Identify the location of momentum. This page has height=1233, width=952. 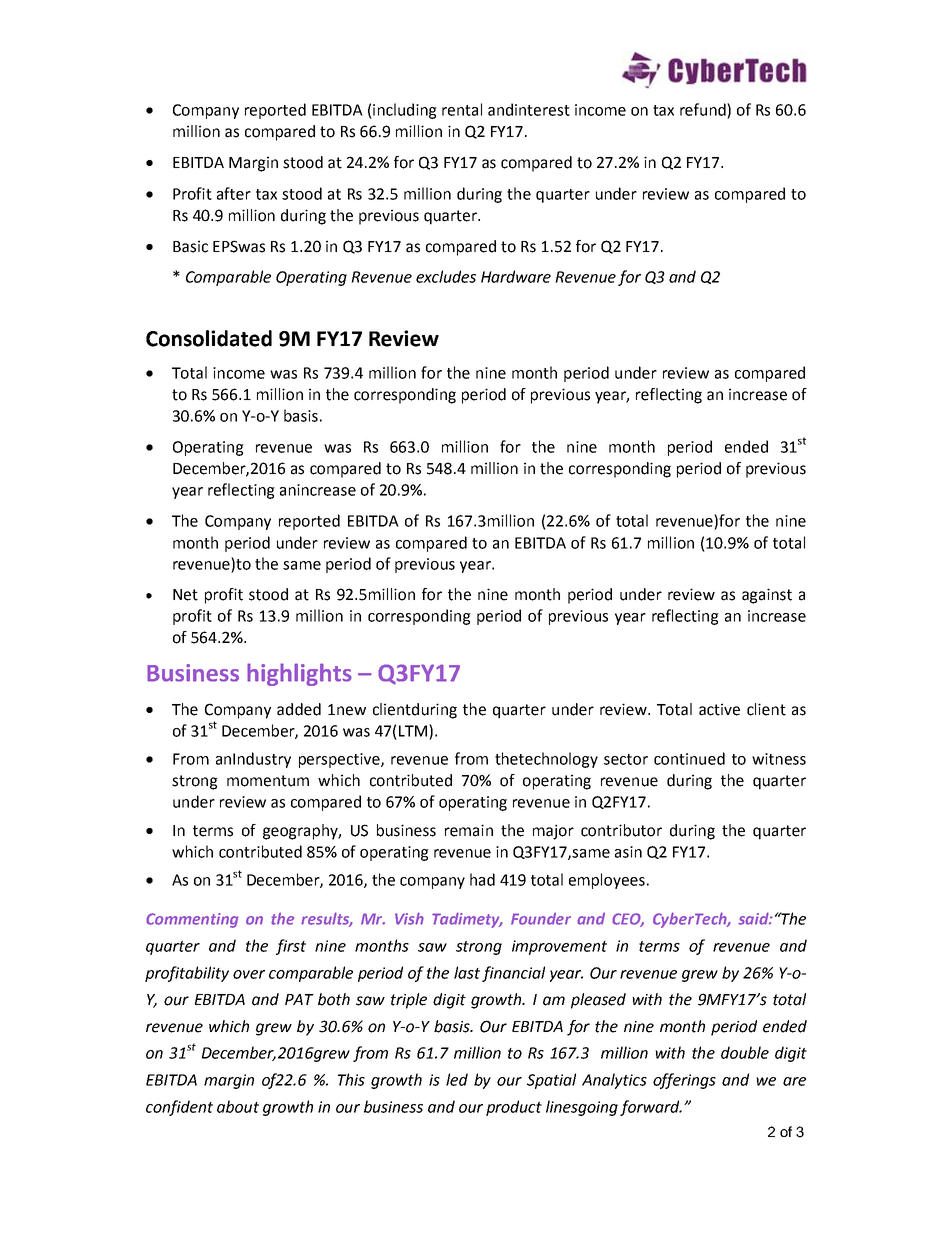
(268, 781).
